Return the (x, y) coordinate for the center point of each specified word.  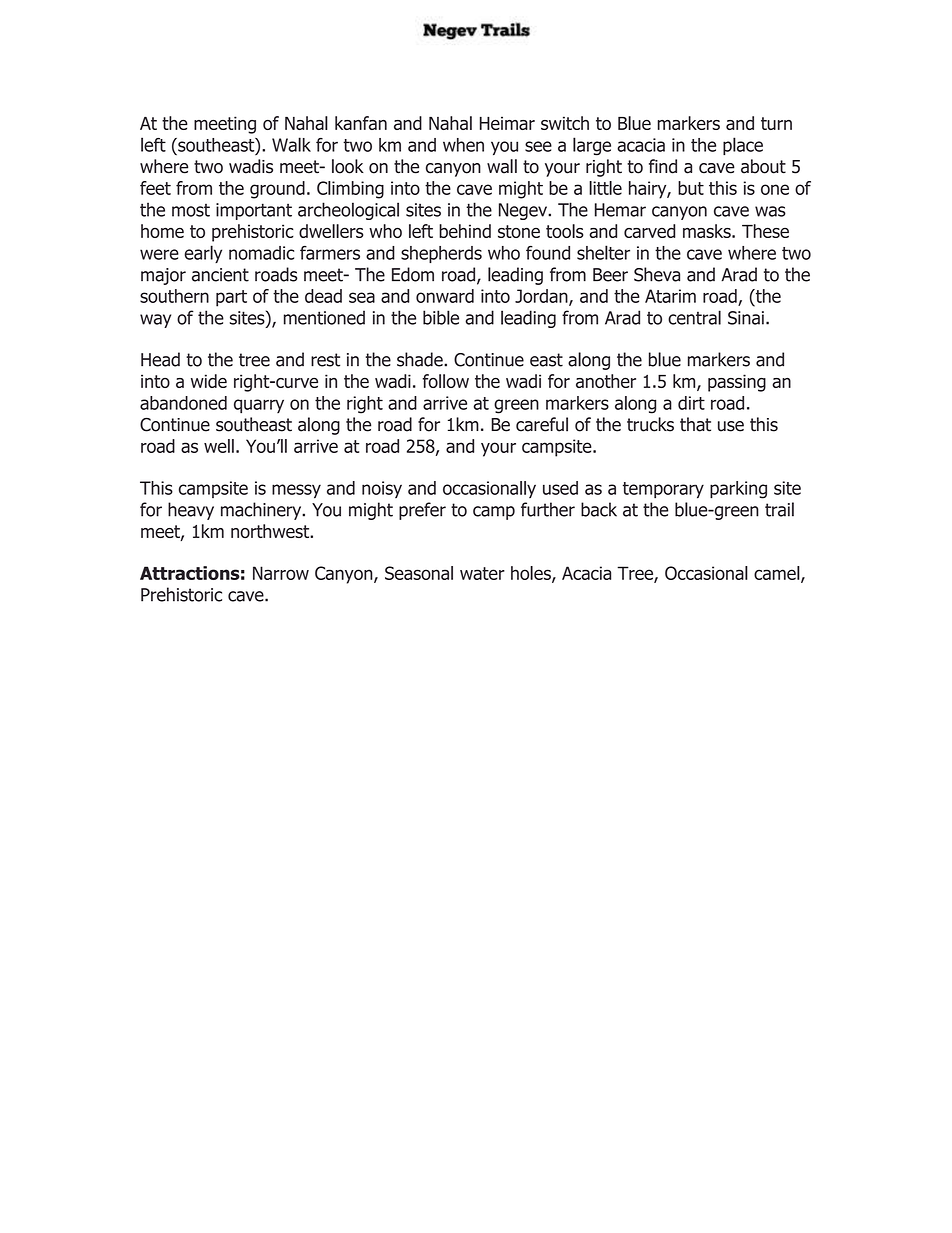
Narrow (281, 573)
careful (542, 424)
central (694, 317)
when (463, 145)
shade (421, 359)
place (743, 146)
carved (649, 231)
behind (465, 231)
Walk (291, 144)
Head (160, 359)
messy (296, 491)
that (695, 424)
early (203, 254)
